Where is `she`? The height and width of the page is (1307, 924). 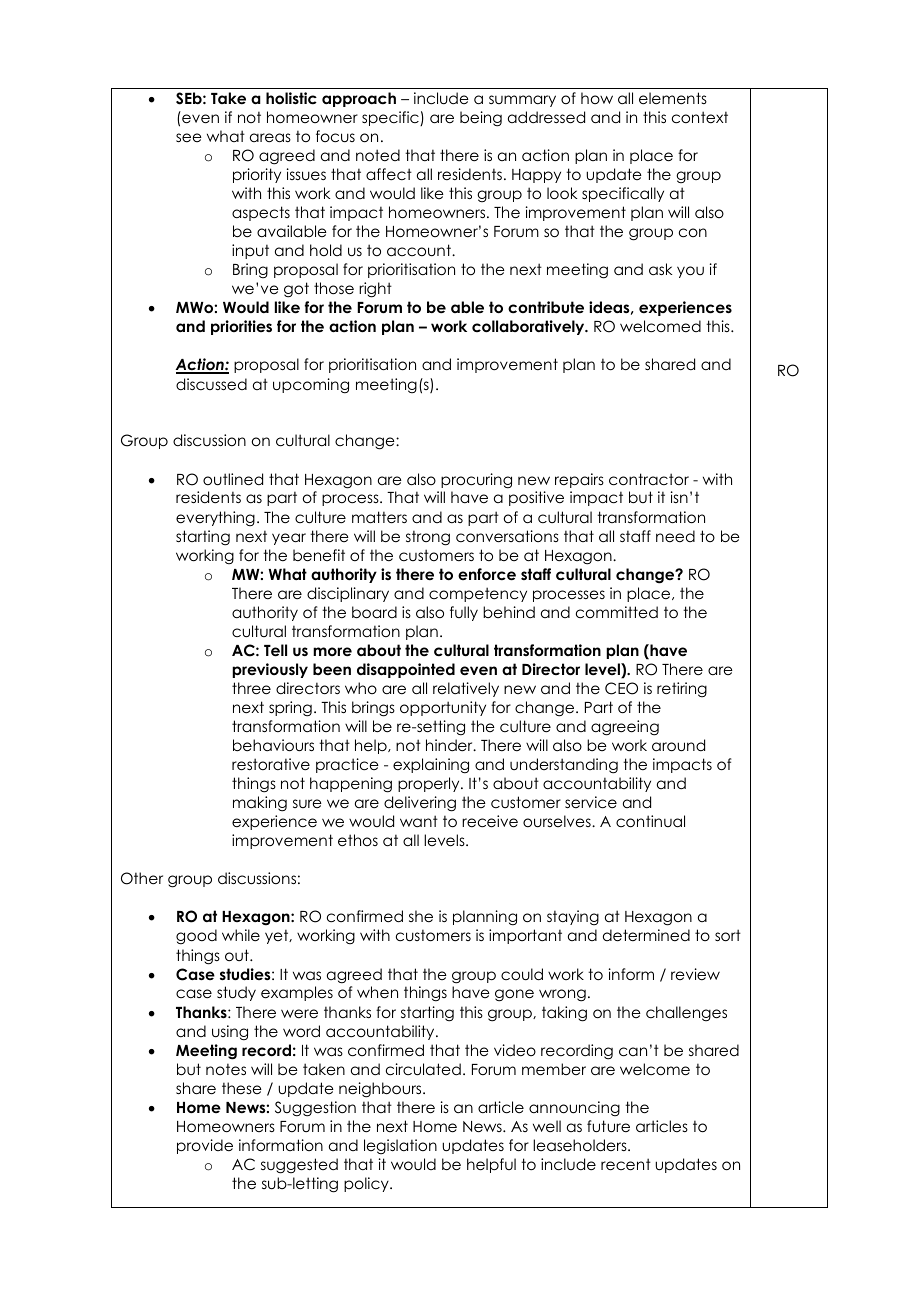
she is located at coordinates (421, 916).
